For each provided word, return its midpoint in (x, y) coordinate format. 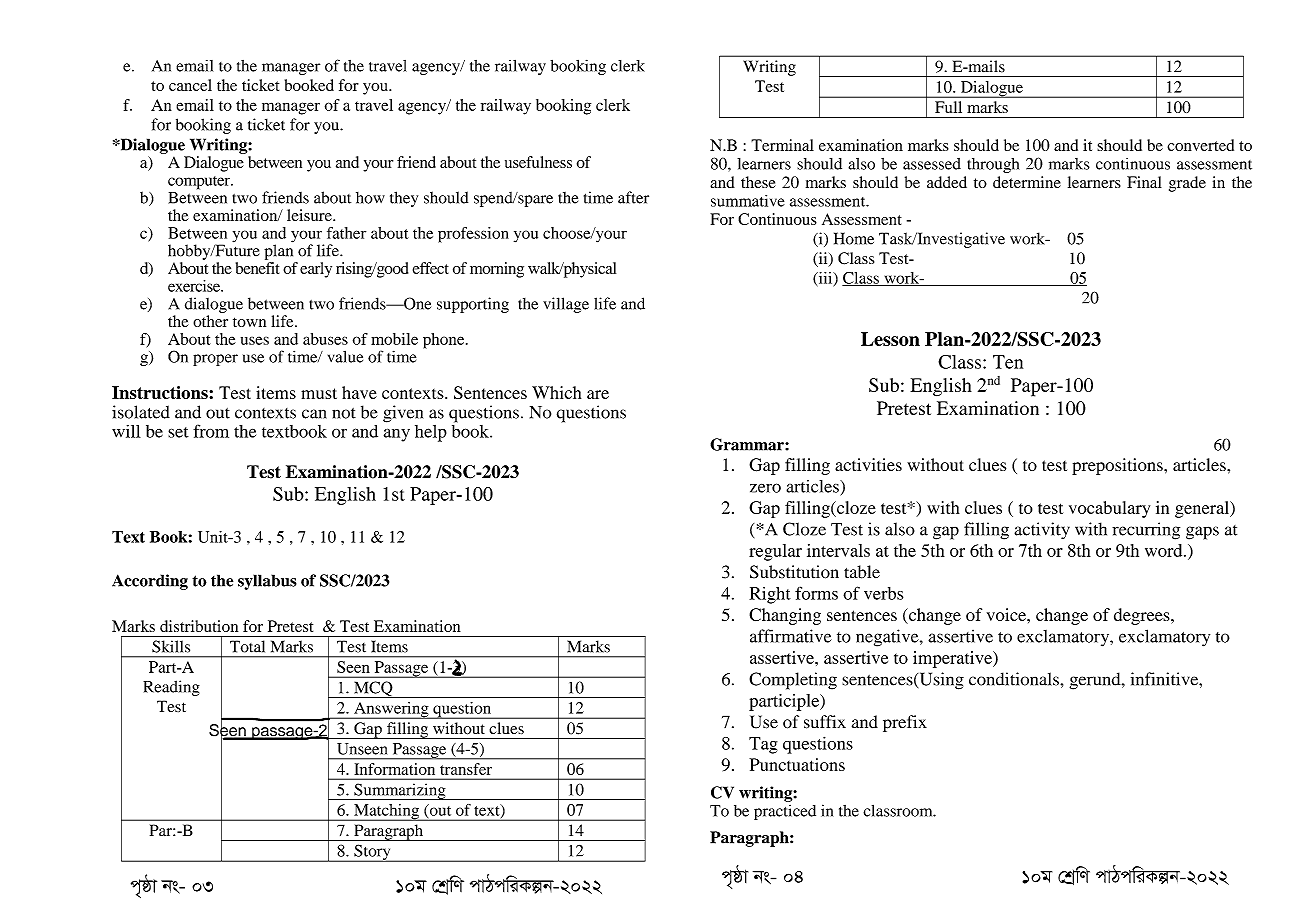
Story (372, 853)
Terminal (782, 145)
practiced (785, 812)
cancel (190, 85)
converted (1200, 145)
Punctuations (797, 764)
